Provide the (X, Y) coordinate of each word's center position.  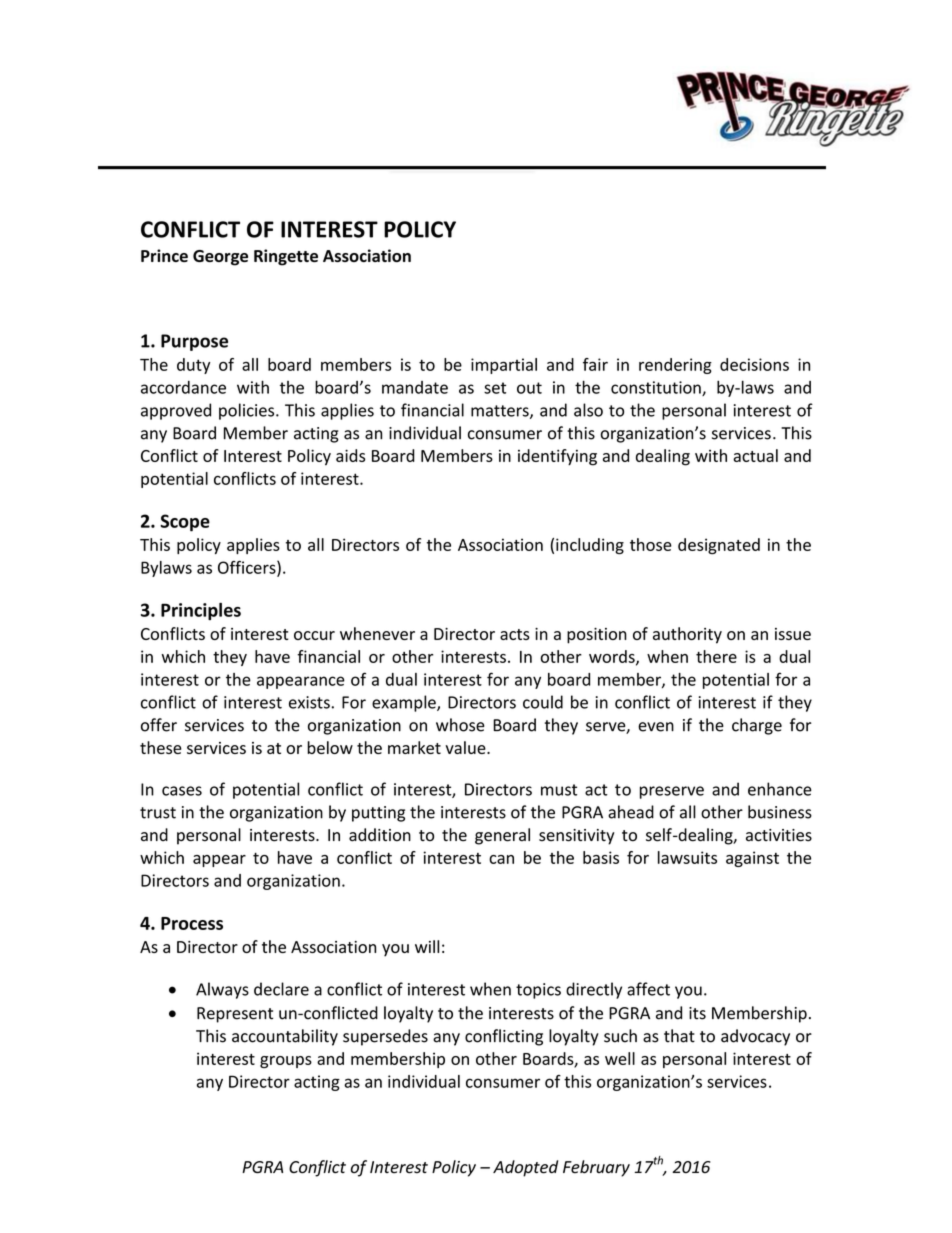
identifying (557, 457)
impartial (504, 366)
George (220, 258)
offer (159, 725)
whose (460, 725)
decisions (754, 364)
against (752, 859)
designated (719, 546)
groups (286, 1062)
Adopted (525, 1168)
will (427, 946)
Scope (185, 523)
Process (192, 923)
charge (757, 726)
